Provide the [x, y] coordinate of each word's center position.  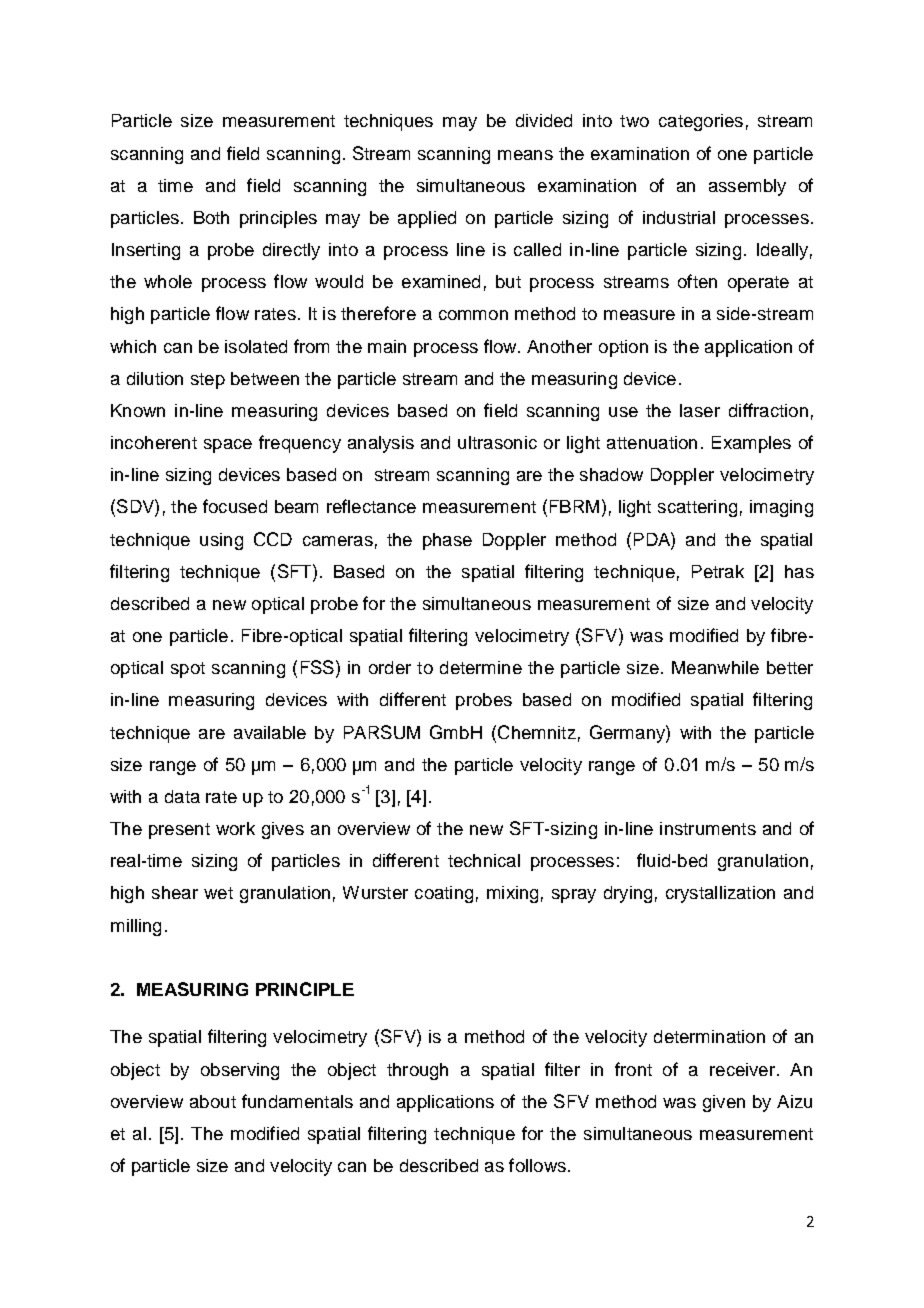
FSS [317, 667]
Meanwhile [715, 667]
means [525, 155]
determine [481, 667]
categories [701, 122]
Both [211, 217]
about [213, 1101]
